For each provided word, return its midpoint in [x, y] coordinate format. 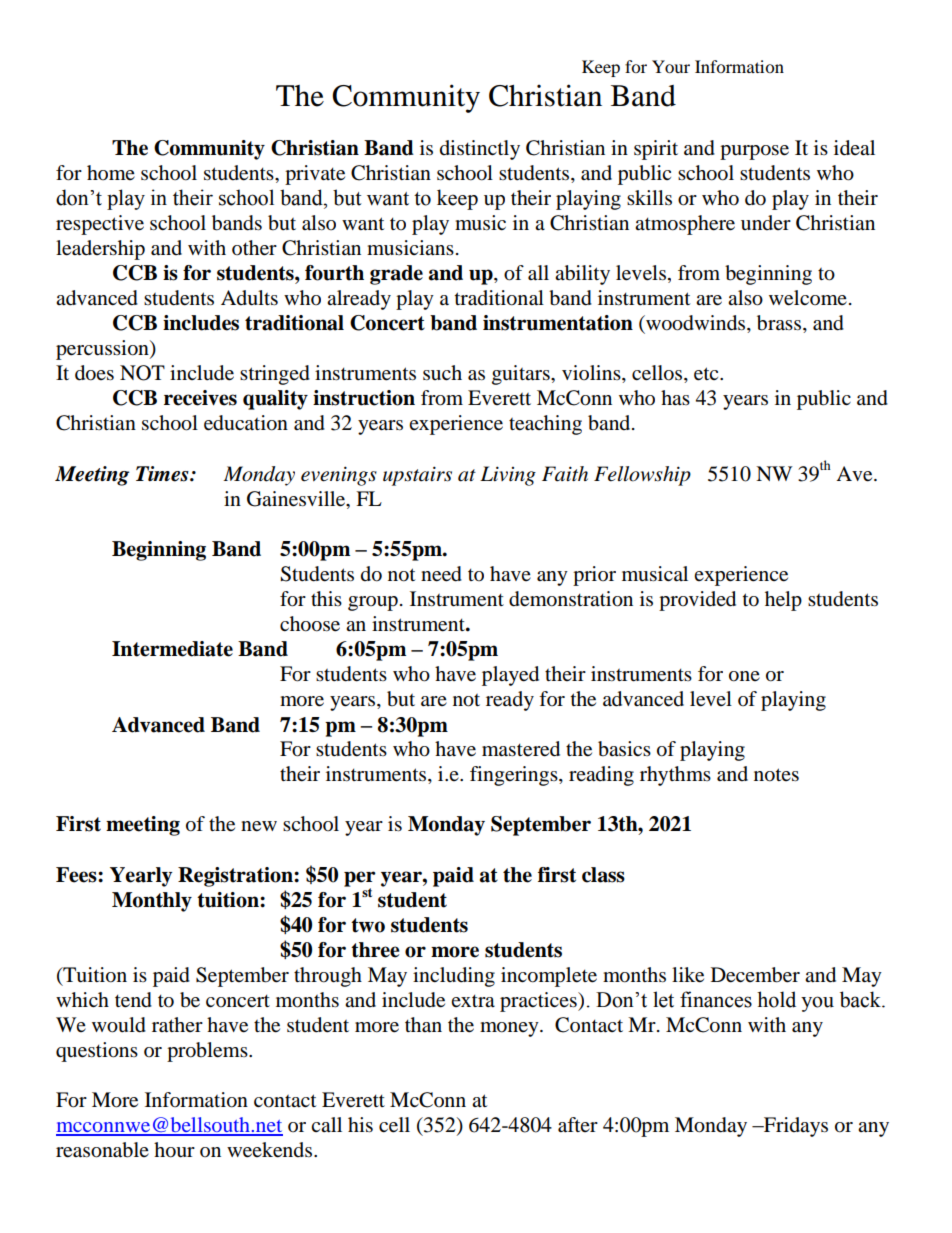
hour [174, 1150]
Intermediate [172, 649]
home [111, 173]
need [441, 574]
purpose [754, 152]
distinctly [480, 150]
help [783, 601]
